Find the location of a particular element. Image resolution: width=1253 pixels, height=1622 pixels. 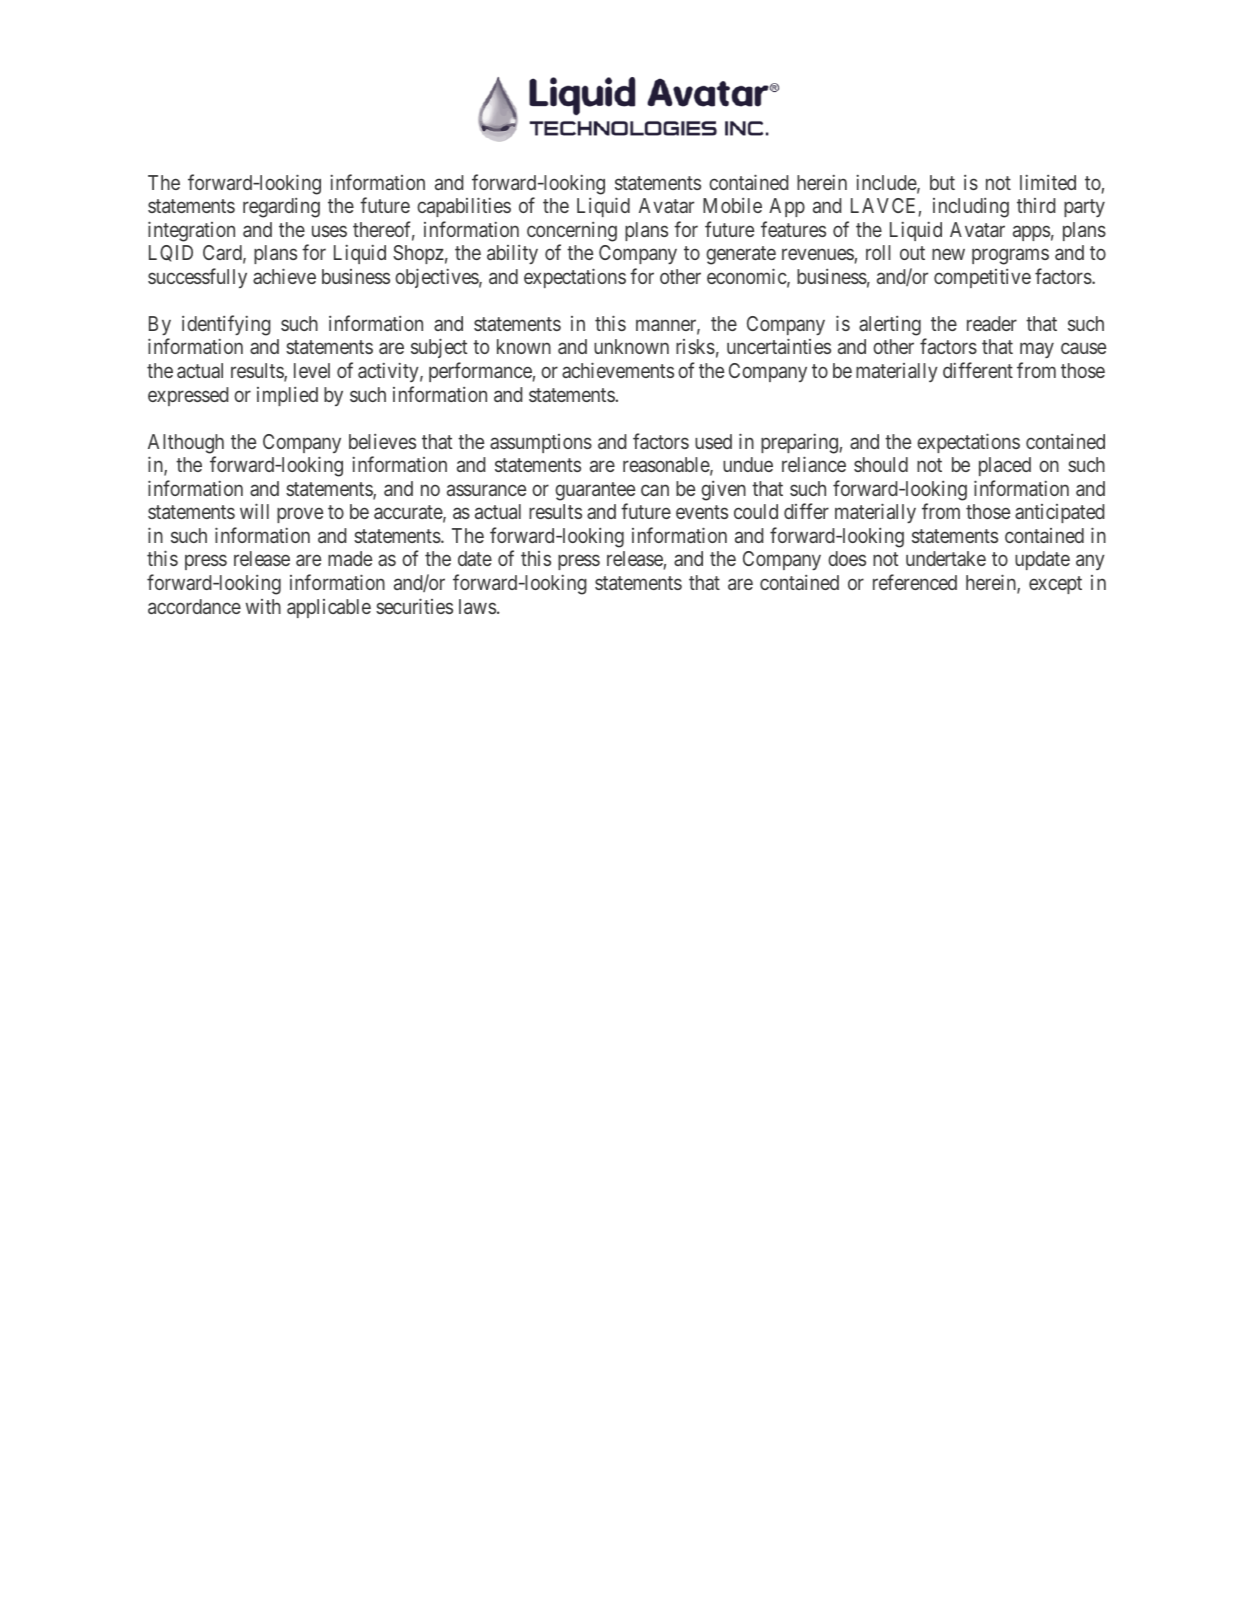

level is located at coordinates (312, 370).
